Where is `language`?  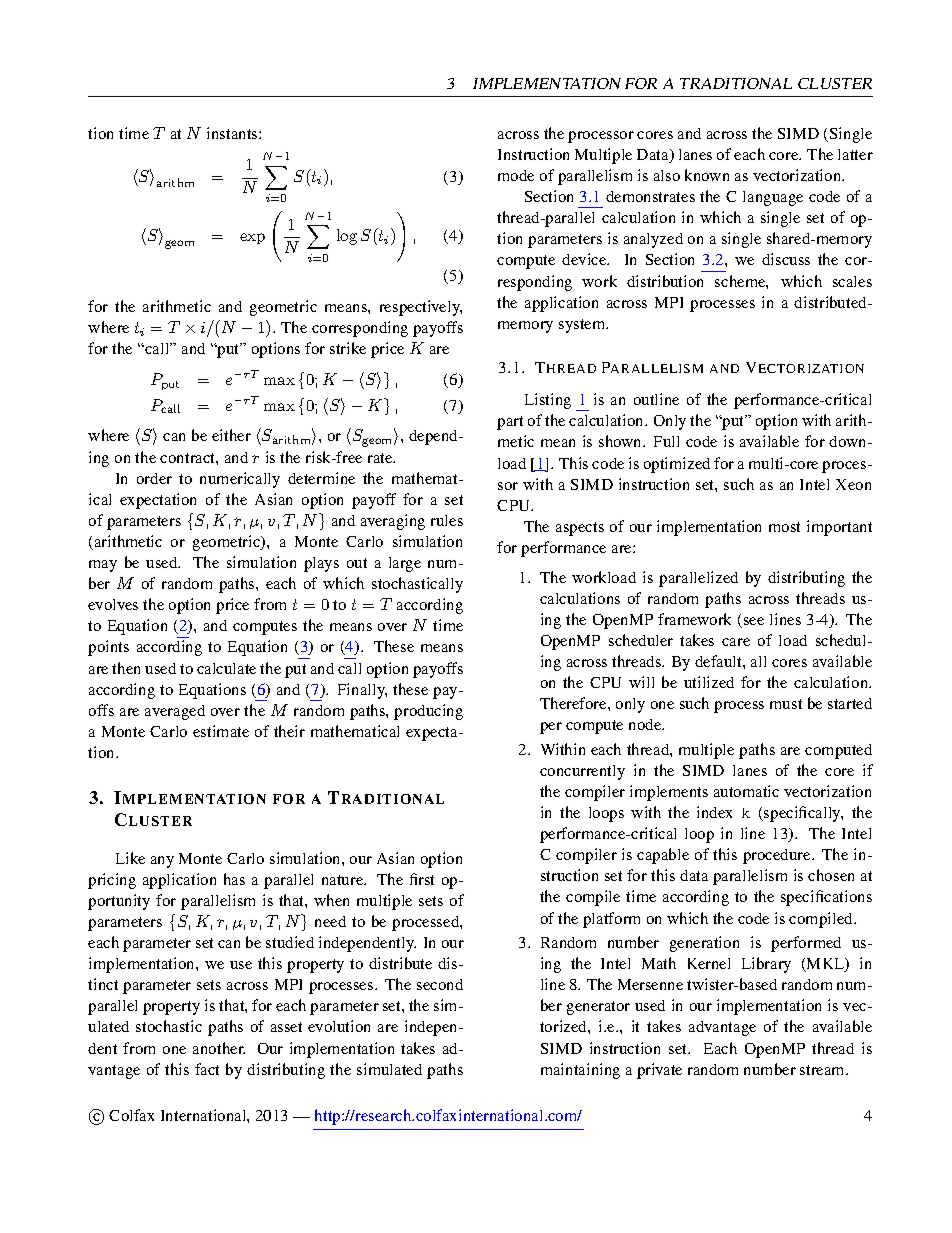
language is located at coordinates (773, 198).
